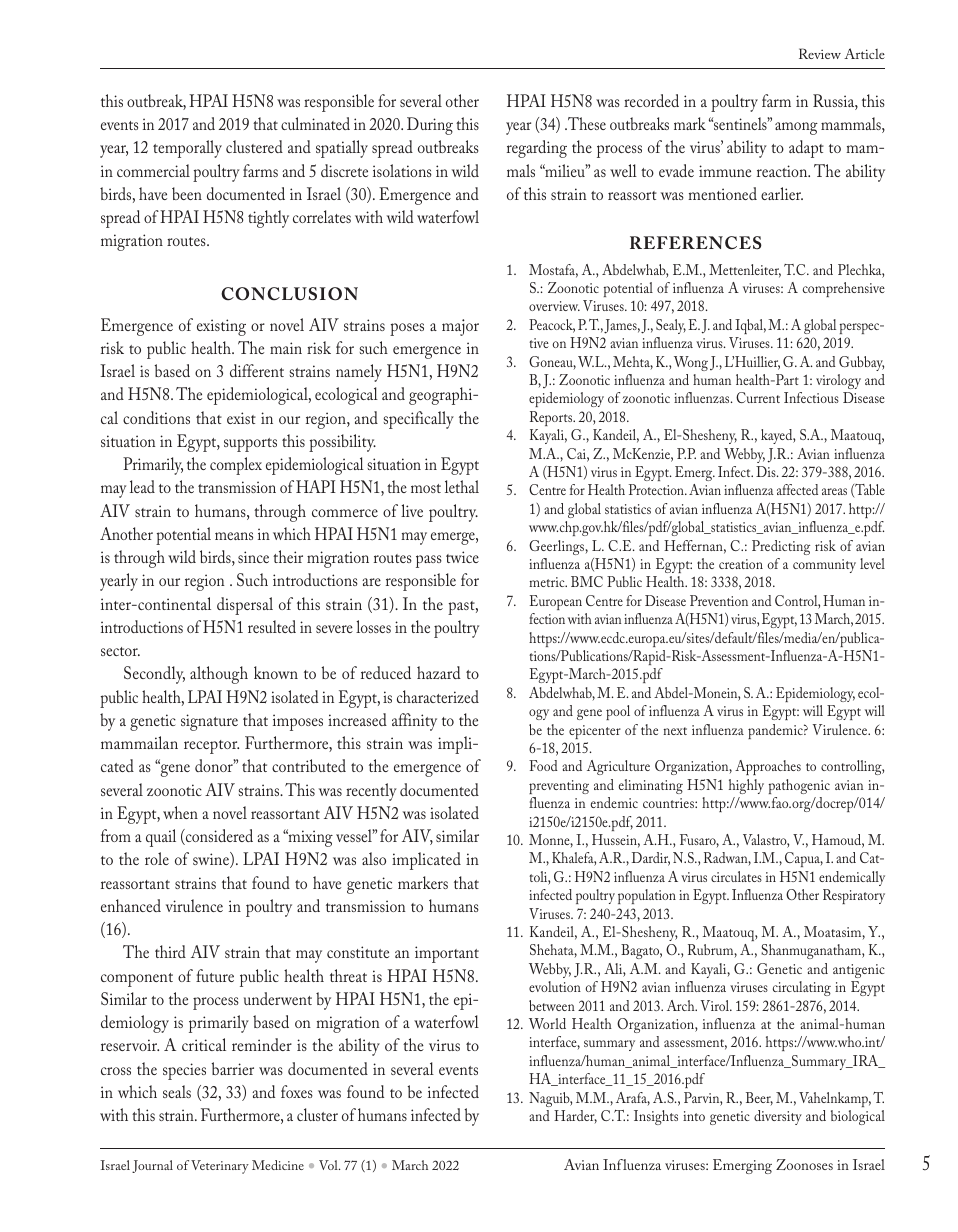 This screenshot has height=1232, width=958. What do you see at coordinates (799, 786) in the screenshot?
I see `pathogenic` at bounding box center [799, 786].
